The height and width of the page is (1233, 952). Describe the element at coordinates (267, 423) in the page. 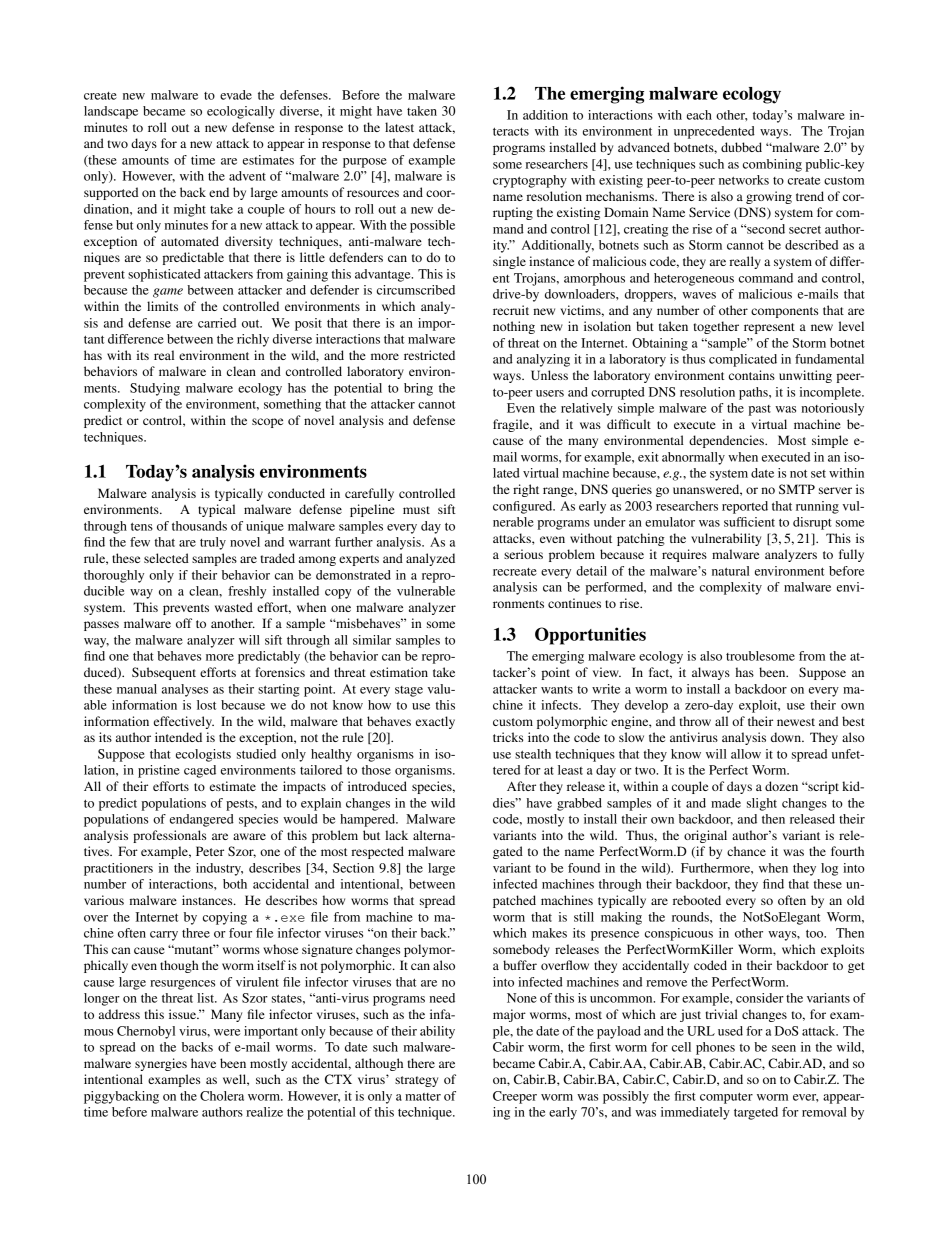

I see `scope` at that location.
